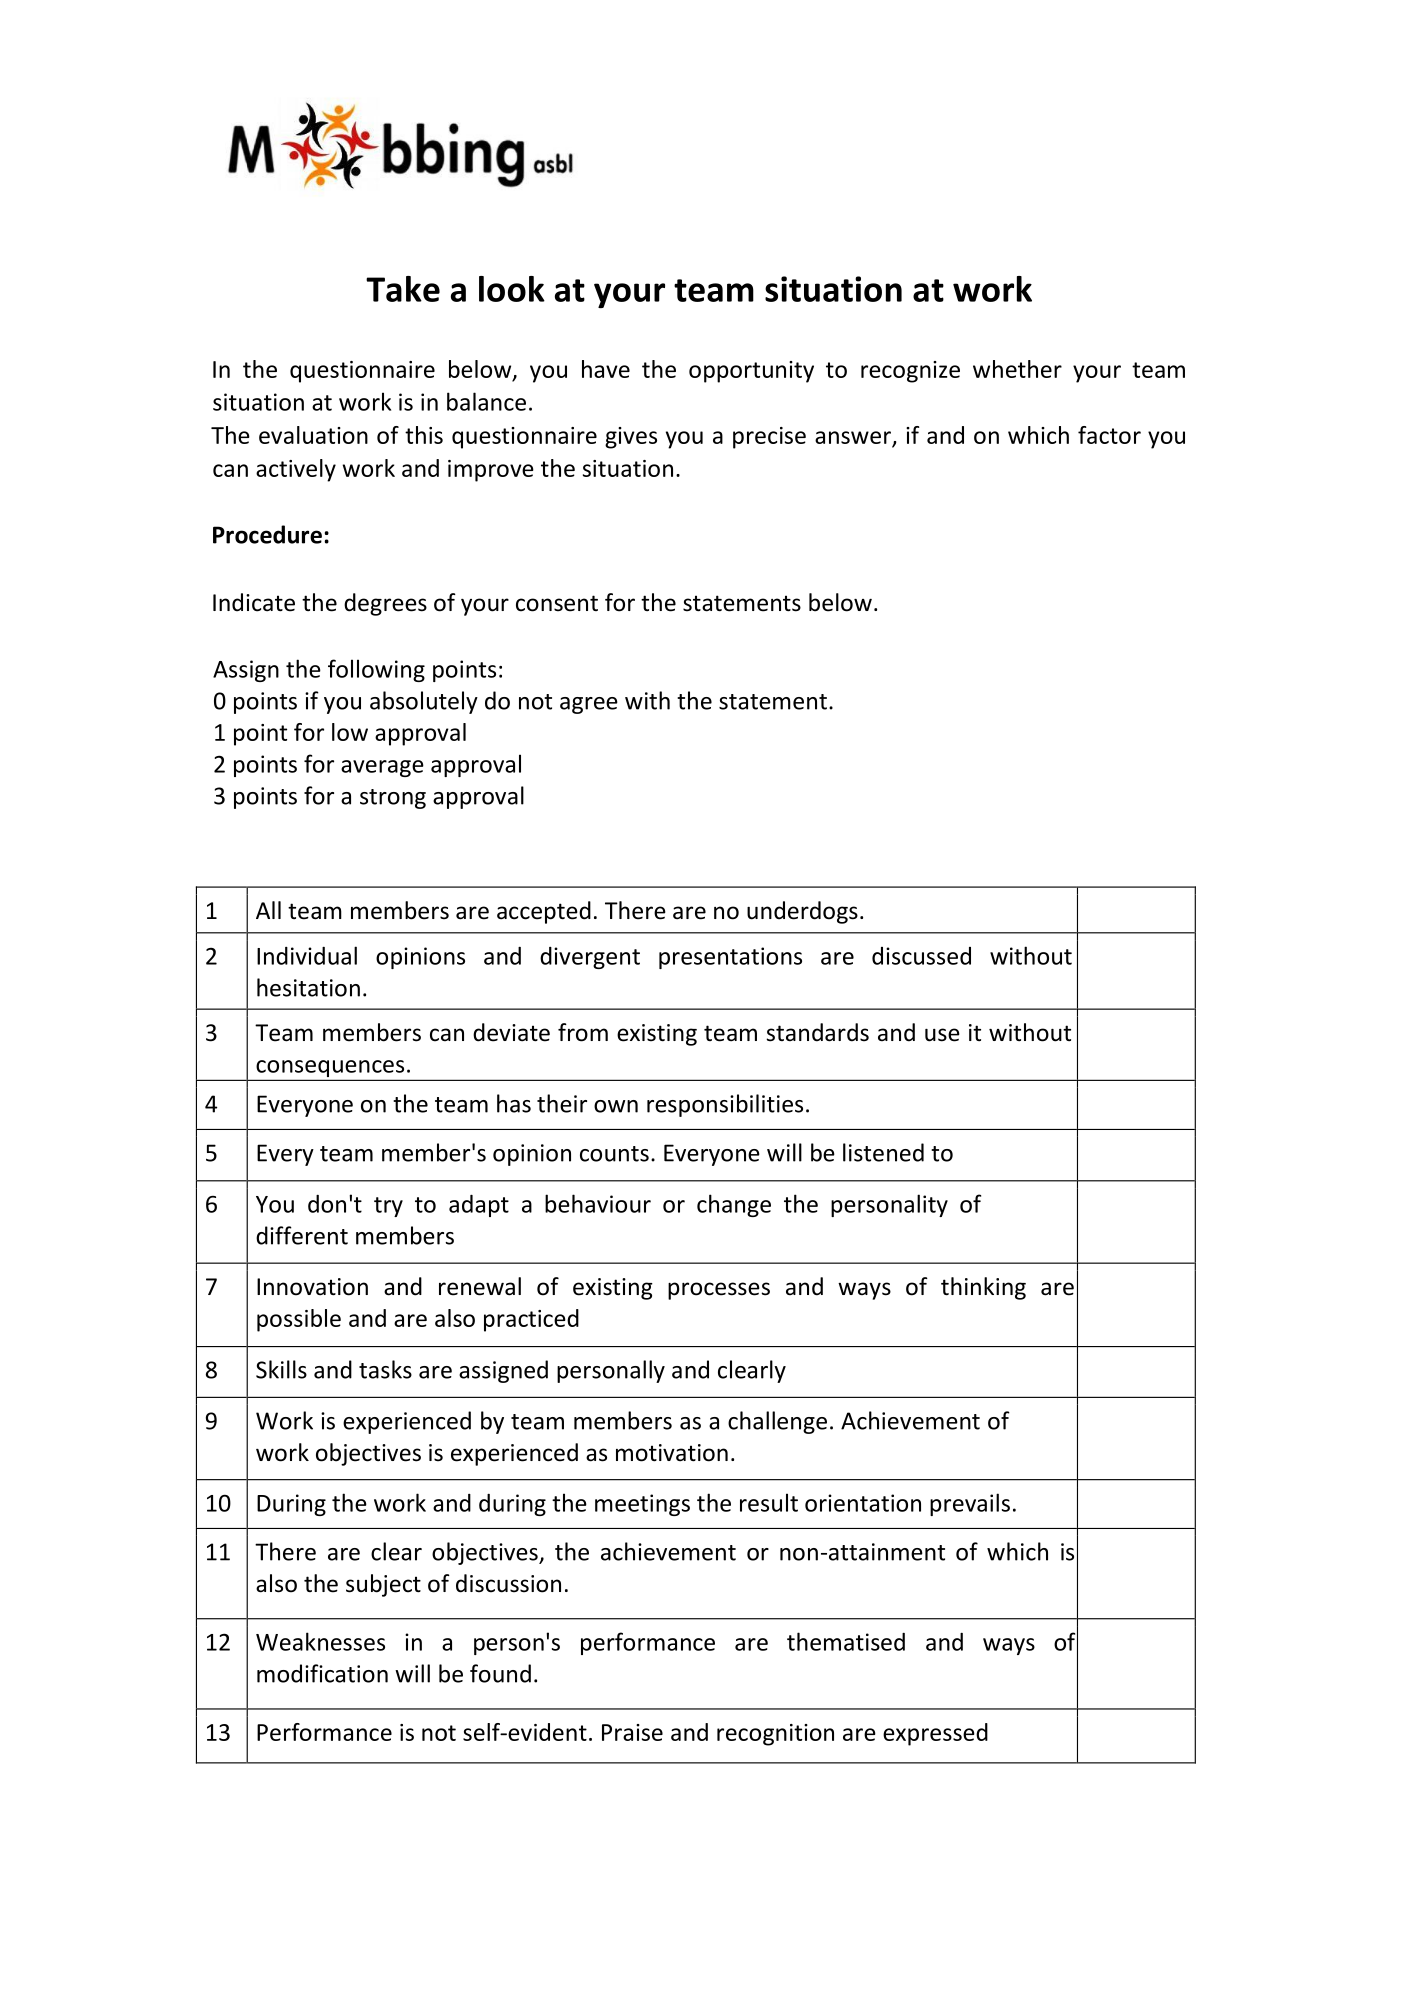  I want to click on whether, so click(1017, 369).
